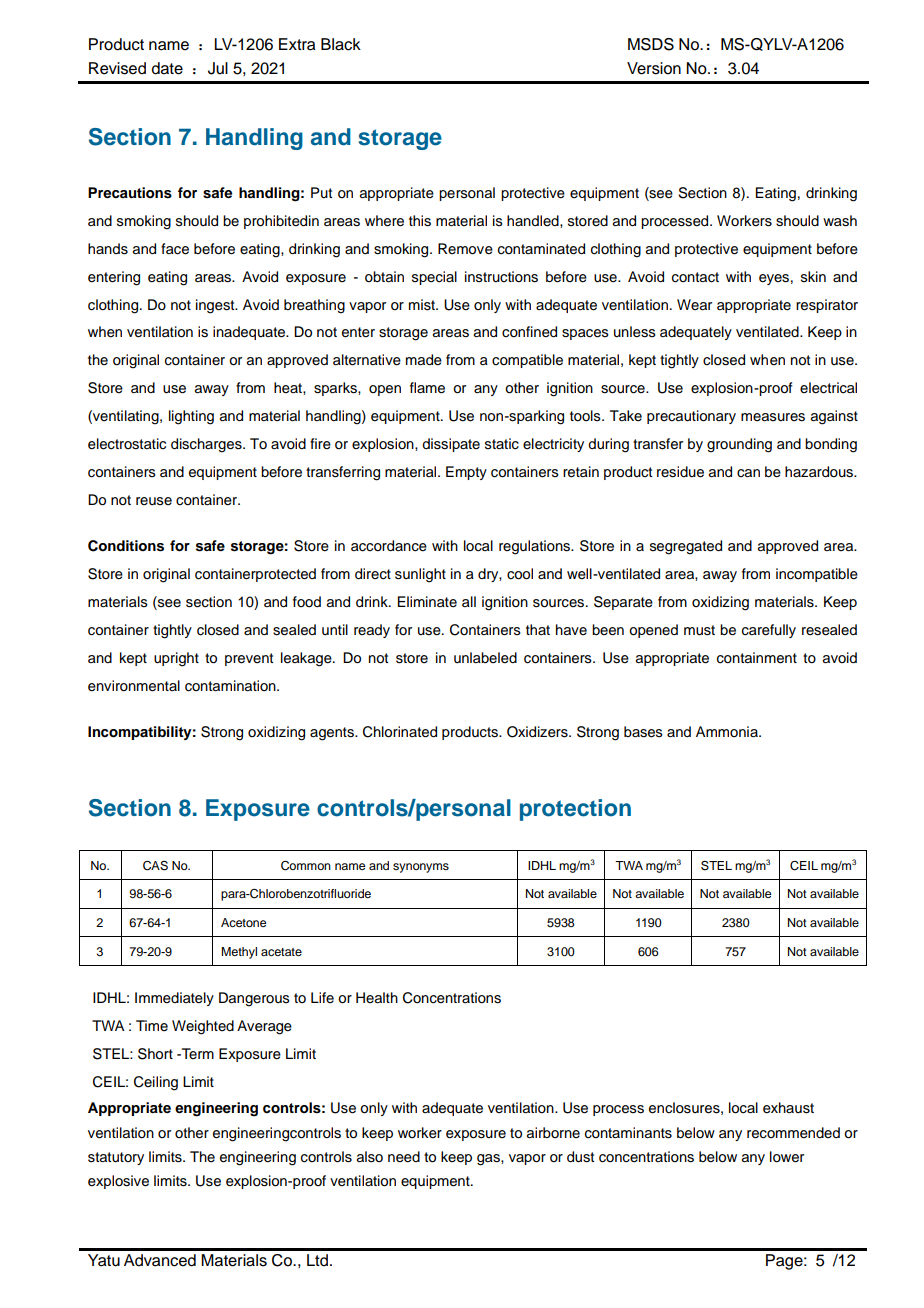  What do you see at coordinates (160, 1260) in the image?
I see `Advanced` at bounding box center [160, 1260].
